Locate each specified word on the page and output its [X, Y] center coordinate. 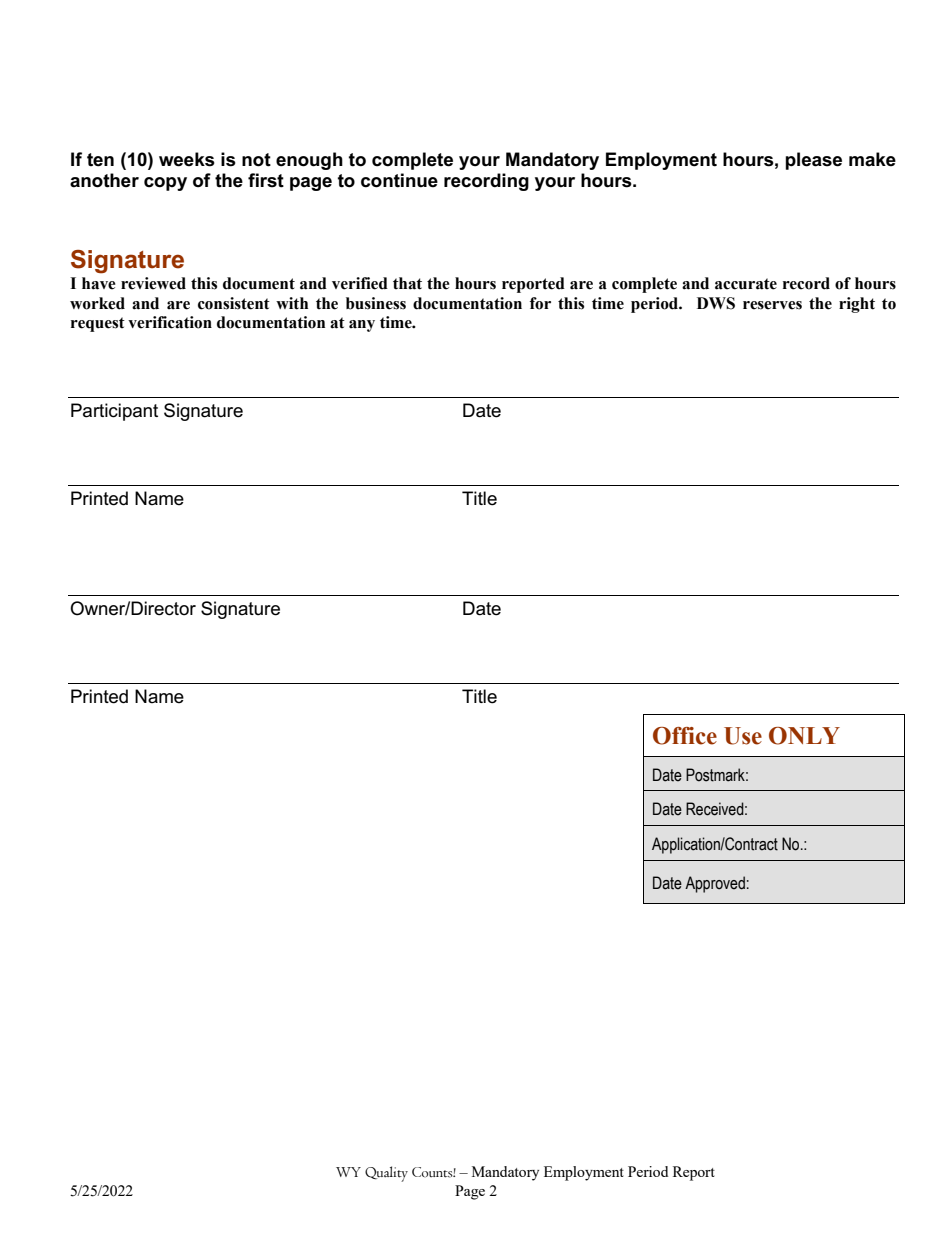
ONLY [804, 736]
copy [165, 184]
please [813, 161]
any [362, 326]
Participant [114, 412]
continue [399, 180]
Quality [386, 1174]
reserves [772, 305]
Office [685, 736]
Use [743, 736]
